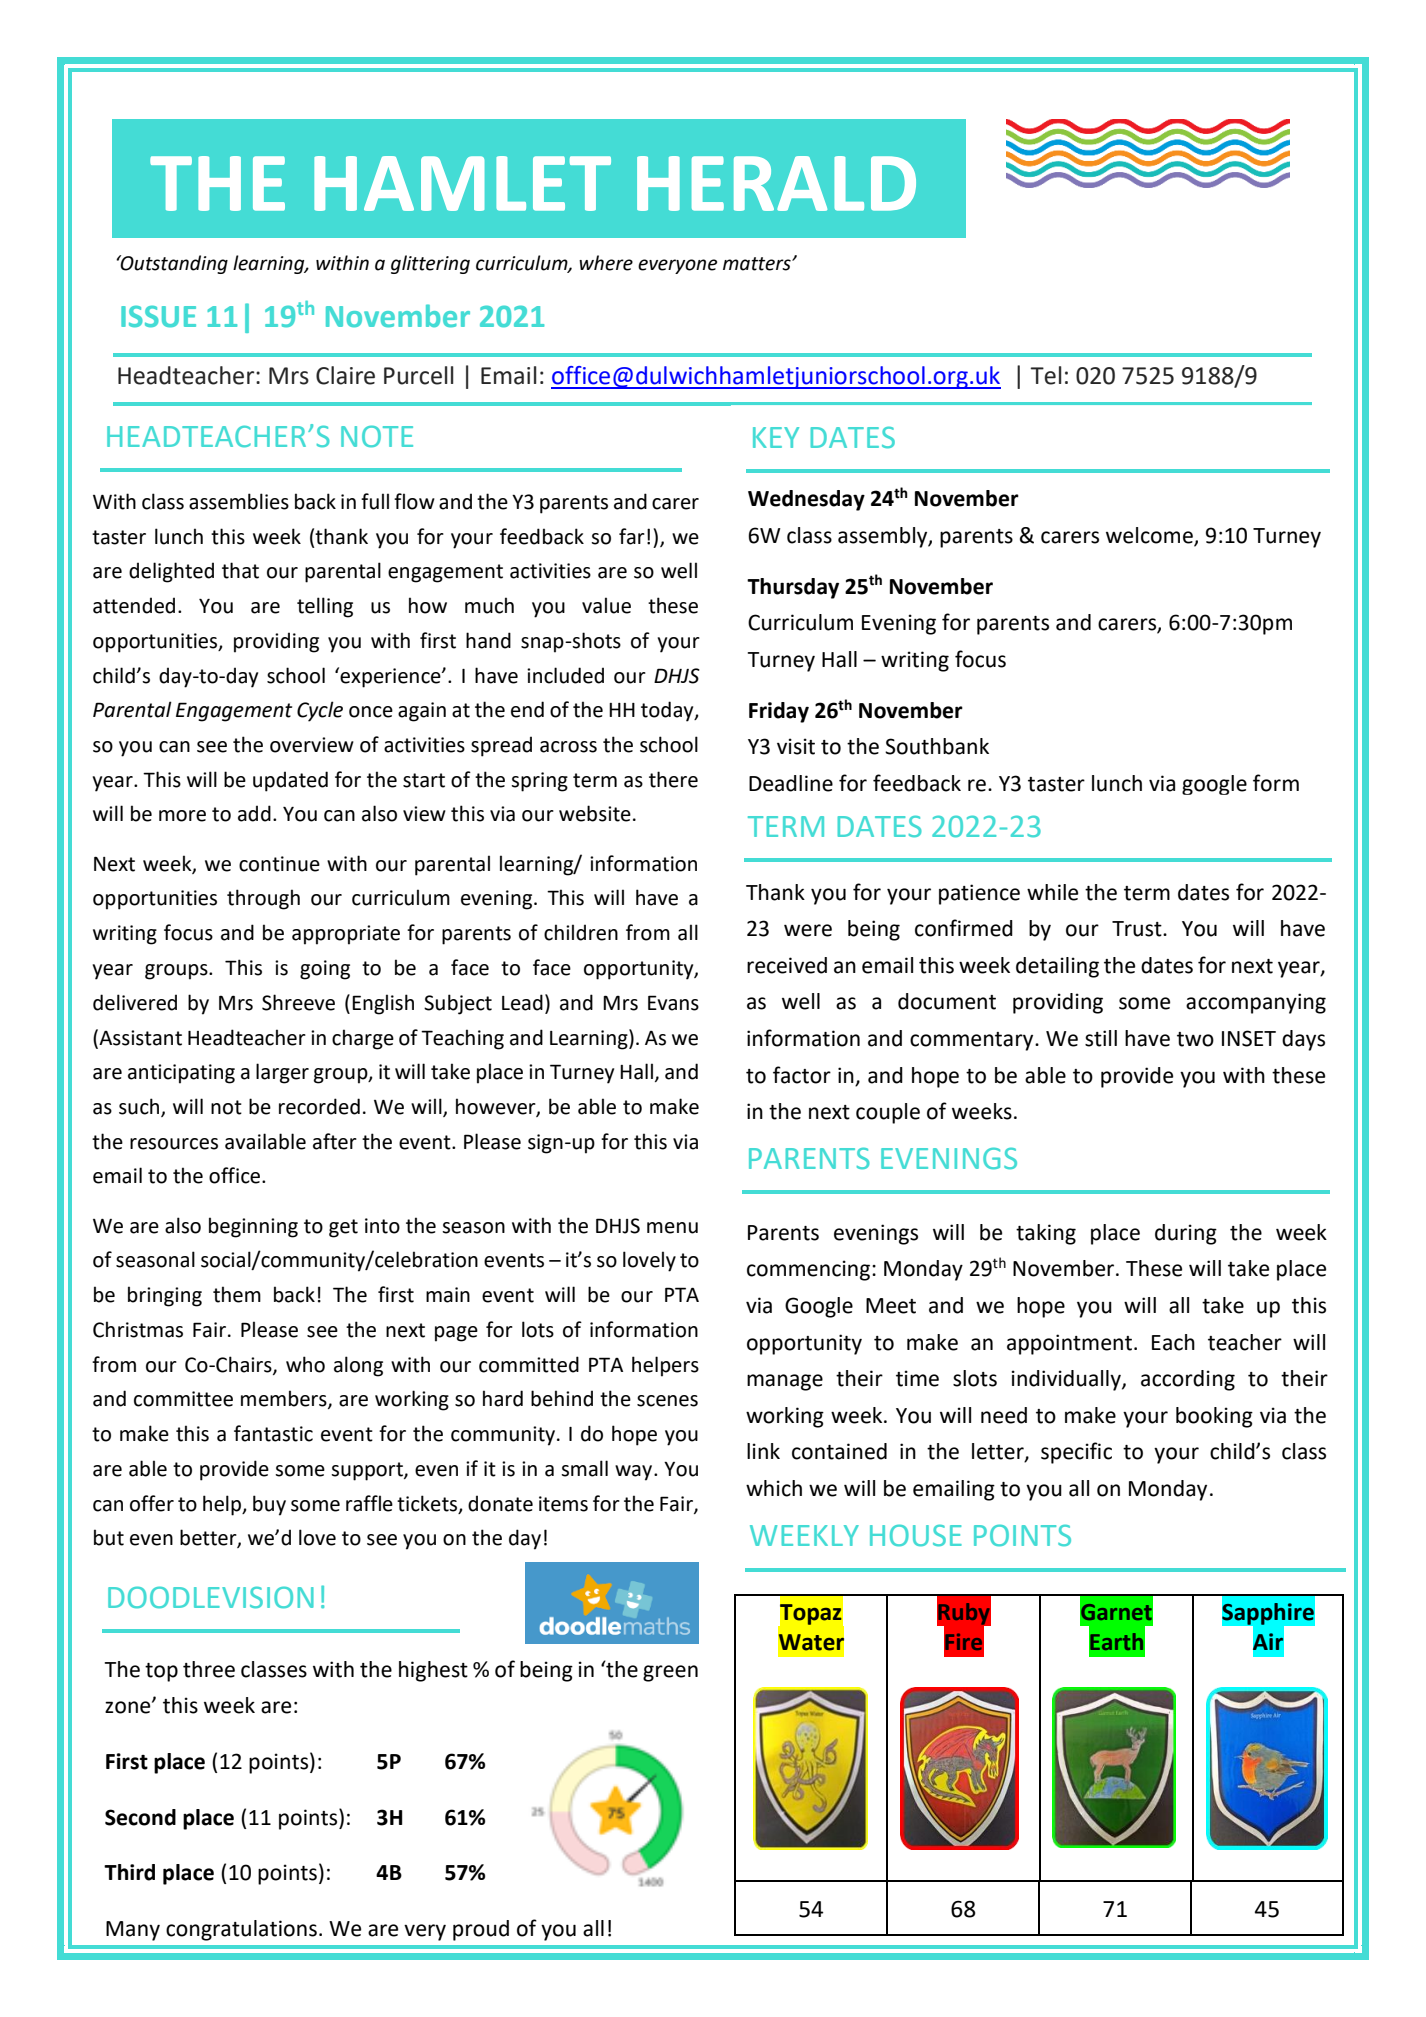 The height and width of the screenshot is (2017, 1426). I want to click on matters, so click(758, 264).
